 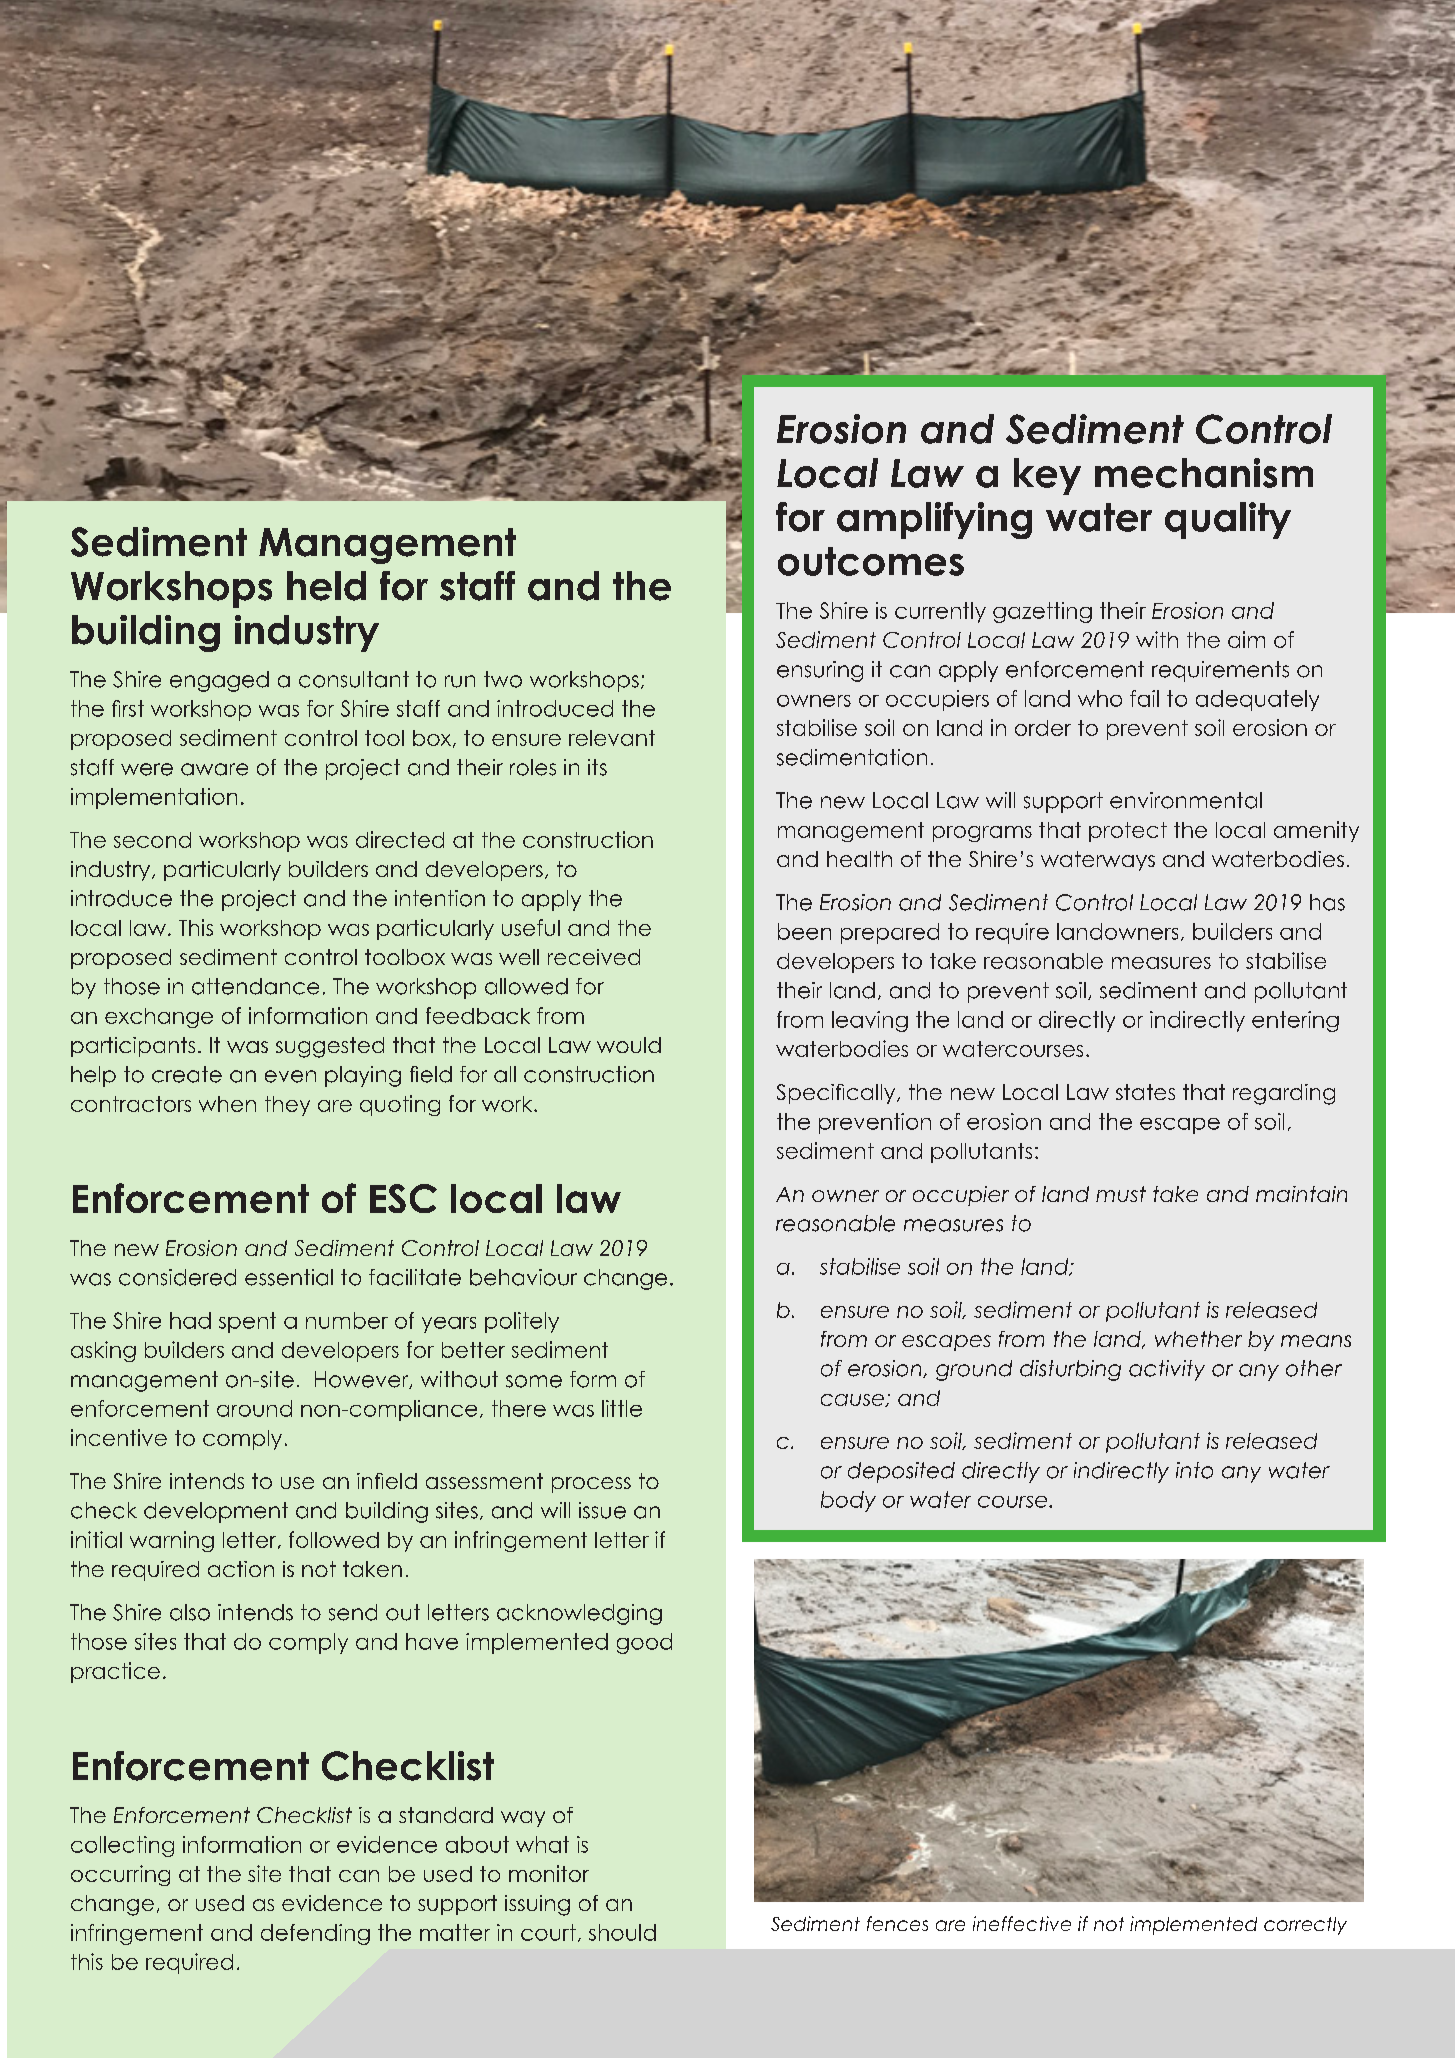 I want to click on essential, so click(x=289, y=1277).
